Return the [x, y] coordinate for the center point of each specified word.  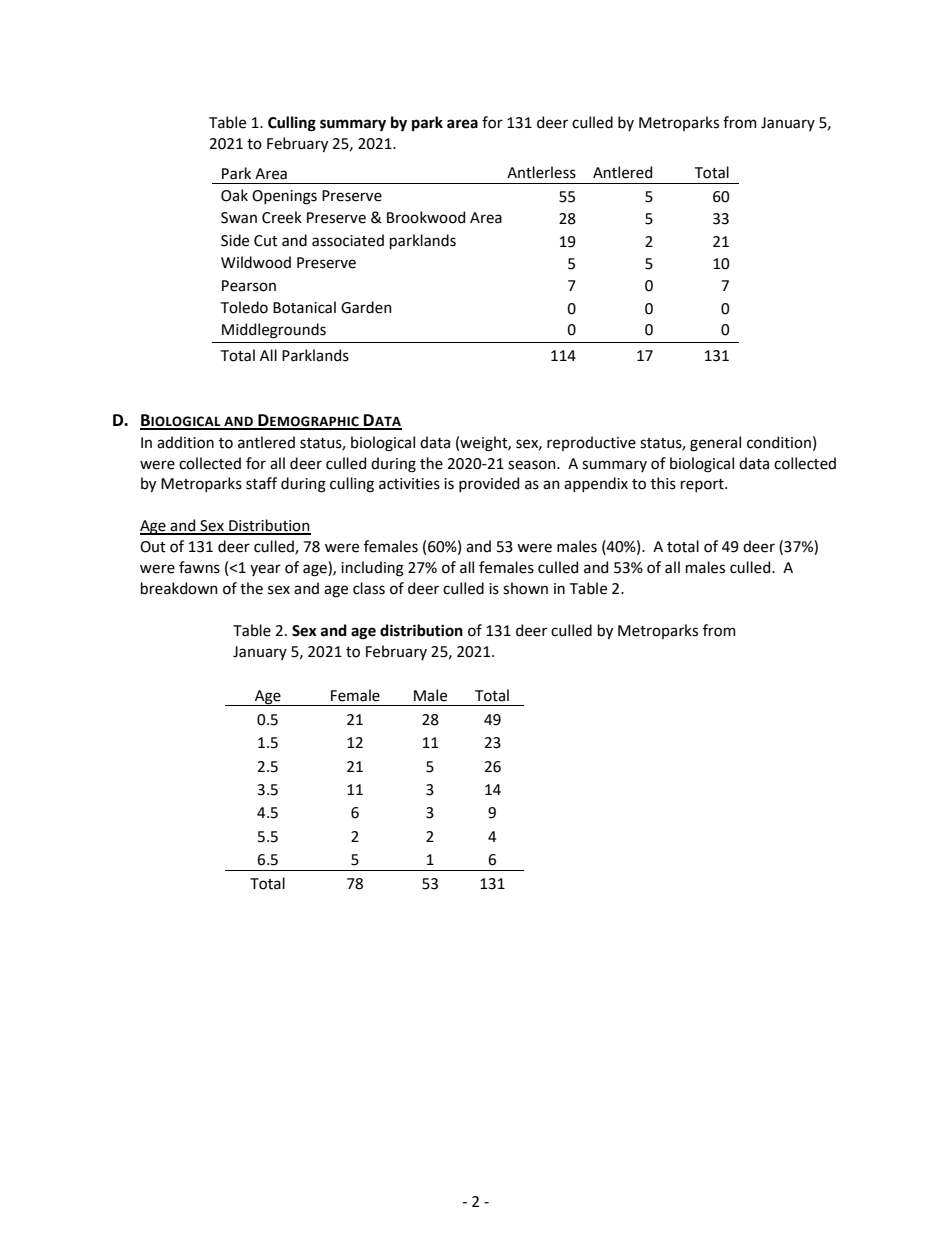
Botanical [304, 307]
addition [185, 442]
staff [261, 483]
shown [525, 588]
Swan [239, 218]
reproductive [591, 443]
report [703, 485]
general [715, 444]
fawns [199, 567]
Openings [284, 197]
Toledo [244, 307]
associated [348, 240]
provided [489, 484]
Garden [366, 307]
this [663, 483]
